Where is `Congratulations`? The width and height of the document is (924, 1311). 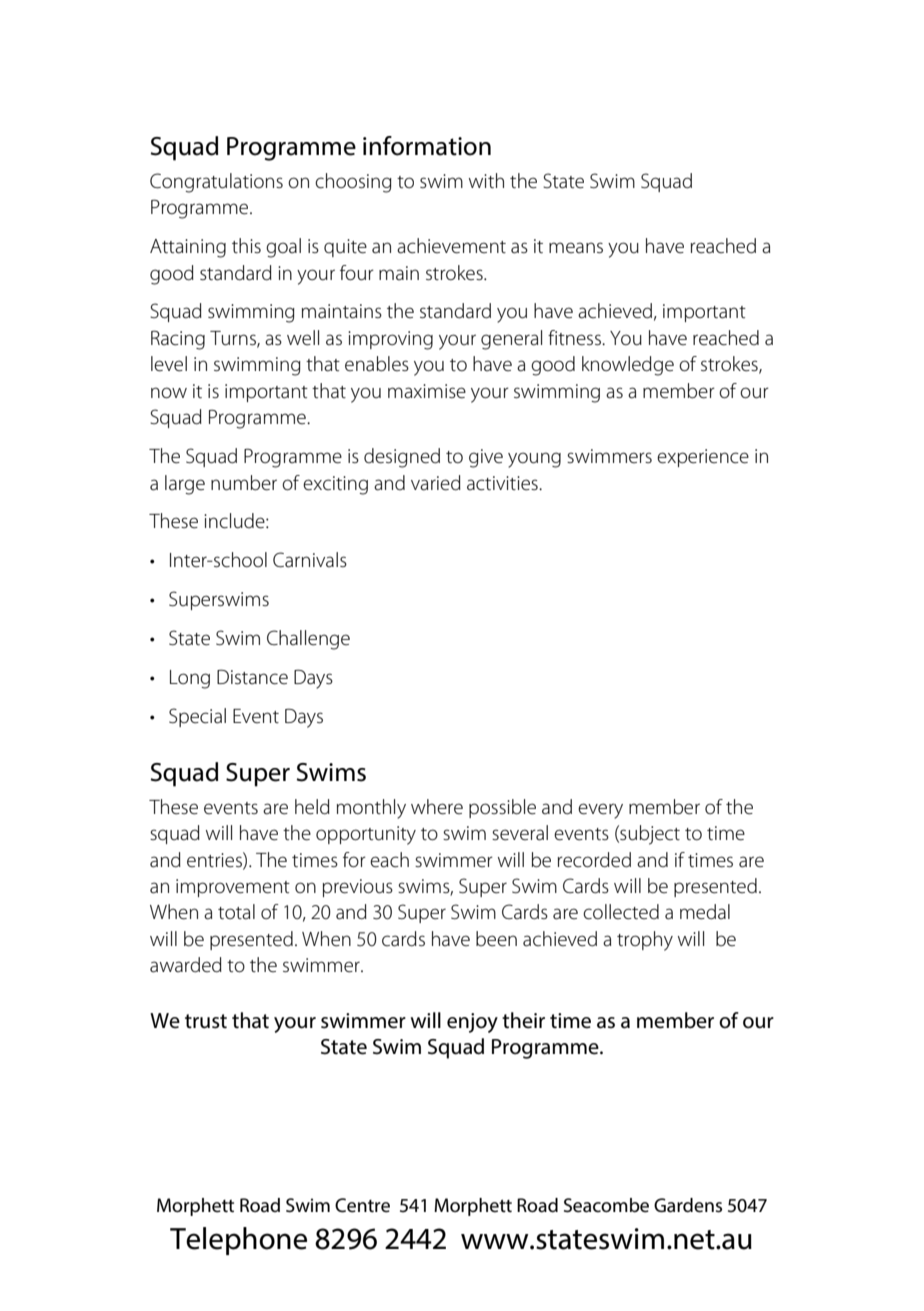
Congratulations is located at coordinates (216, 183).
